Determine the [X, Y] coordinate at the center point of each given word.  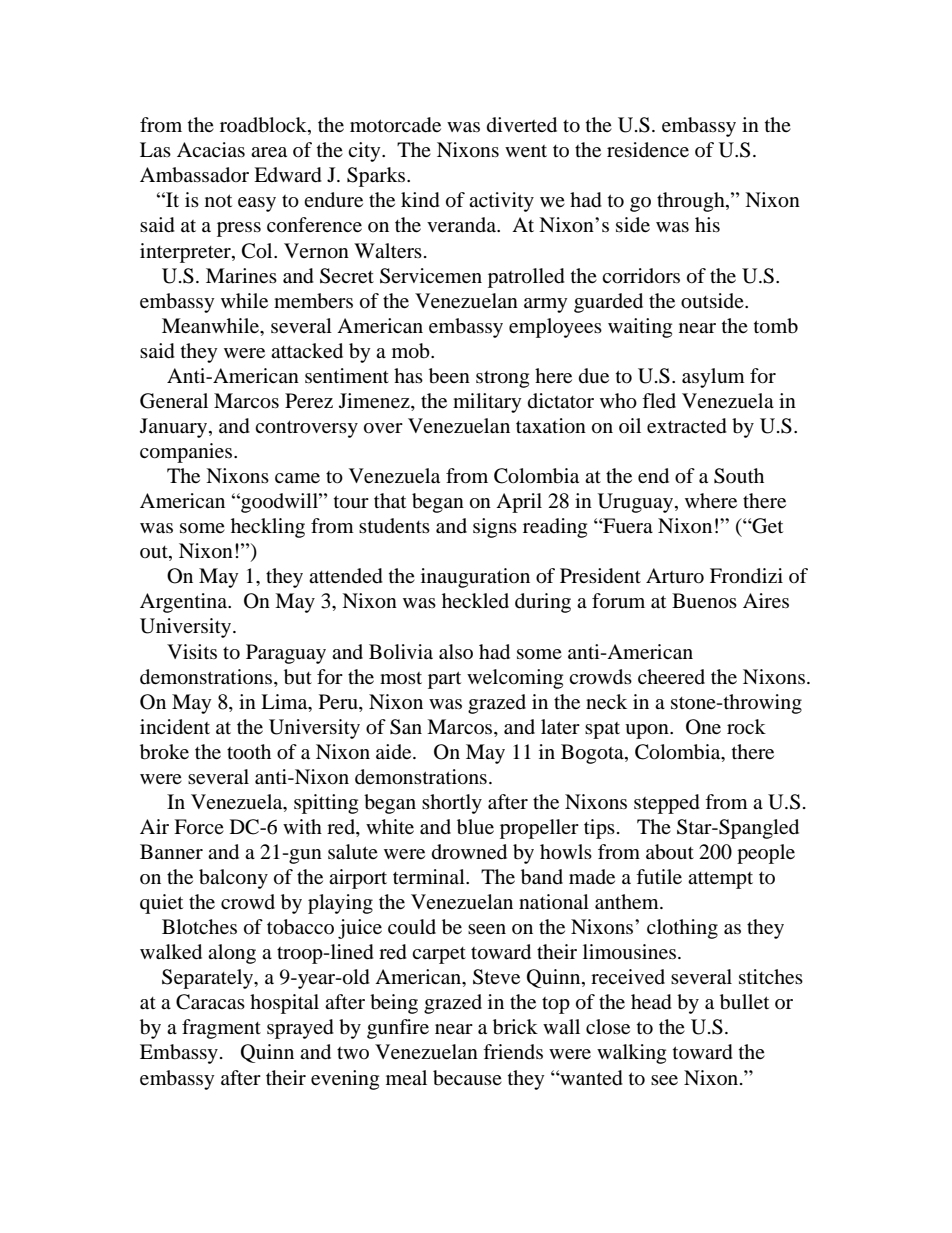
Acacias [211, 149]
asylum [713, 378]
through [692, 202]
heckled [475, 600]
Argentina [184, 603]
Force [199, 827]
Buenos [704, 601]
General [174, 401]
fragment [221, 1029]
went [526, 151]
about [670, 852]
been [449, 376]
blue [475, 827]
